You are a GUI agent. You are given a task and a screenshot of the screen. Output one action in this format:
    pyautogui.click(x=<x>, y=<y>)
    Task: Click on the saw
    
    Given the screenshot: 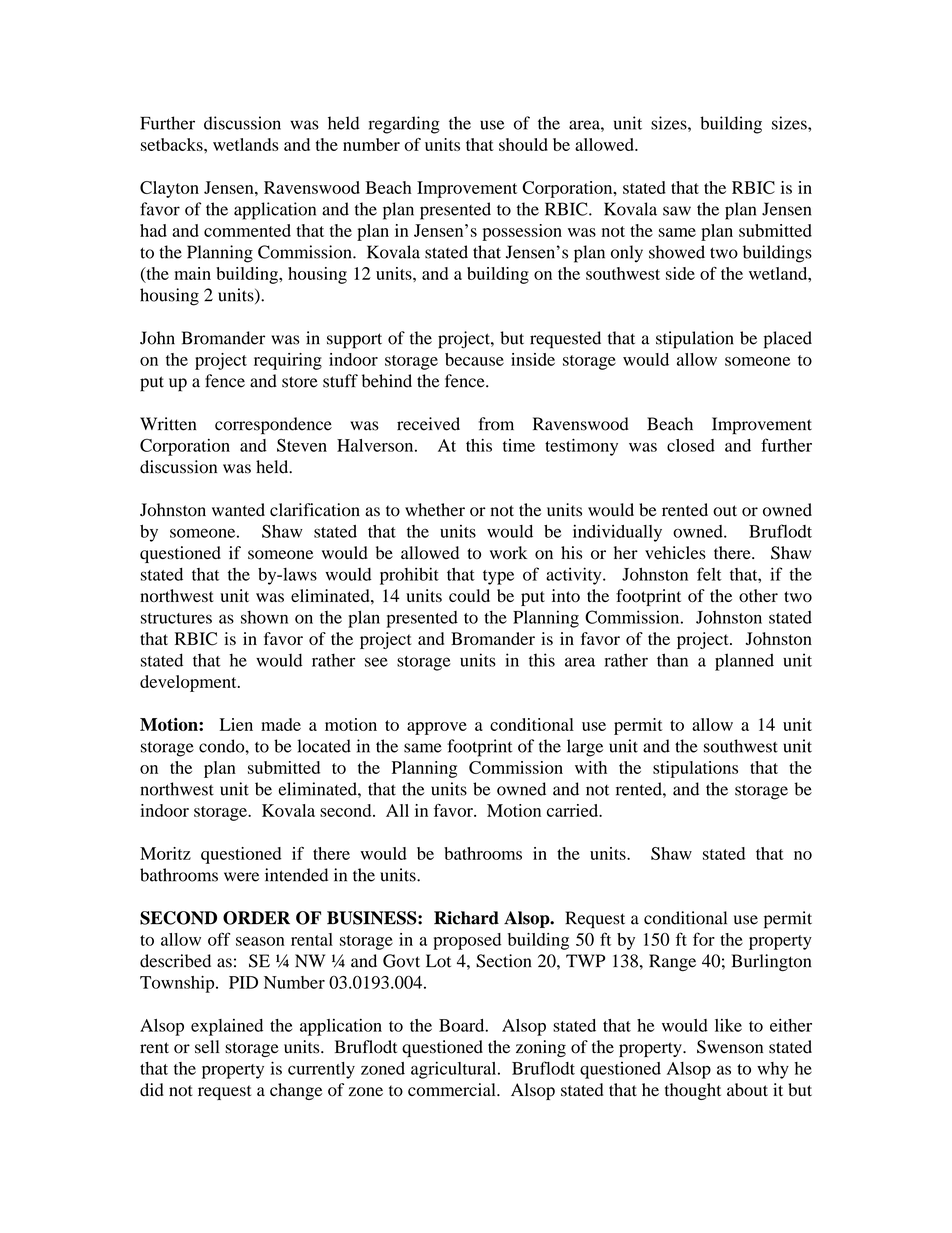 What is the action you would take?
    pyautogui.click(x=677, y=211)
